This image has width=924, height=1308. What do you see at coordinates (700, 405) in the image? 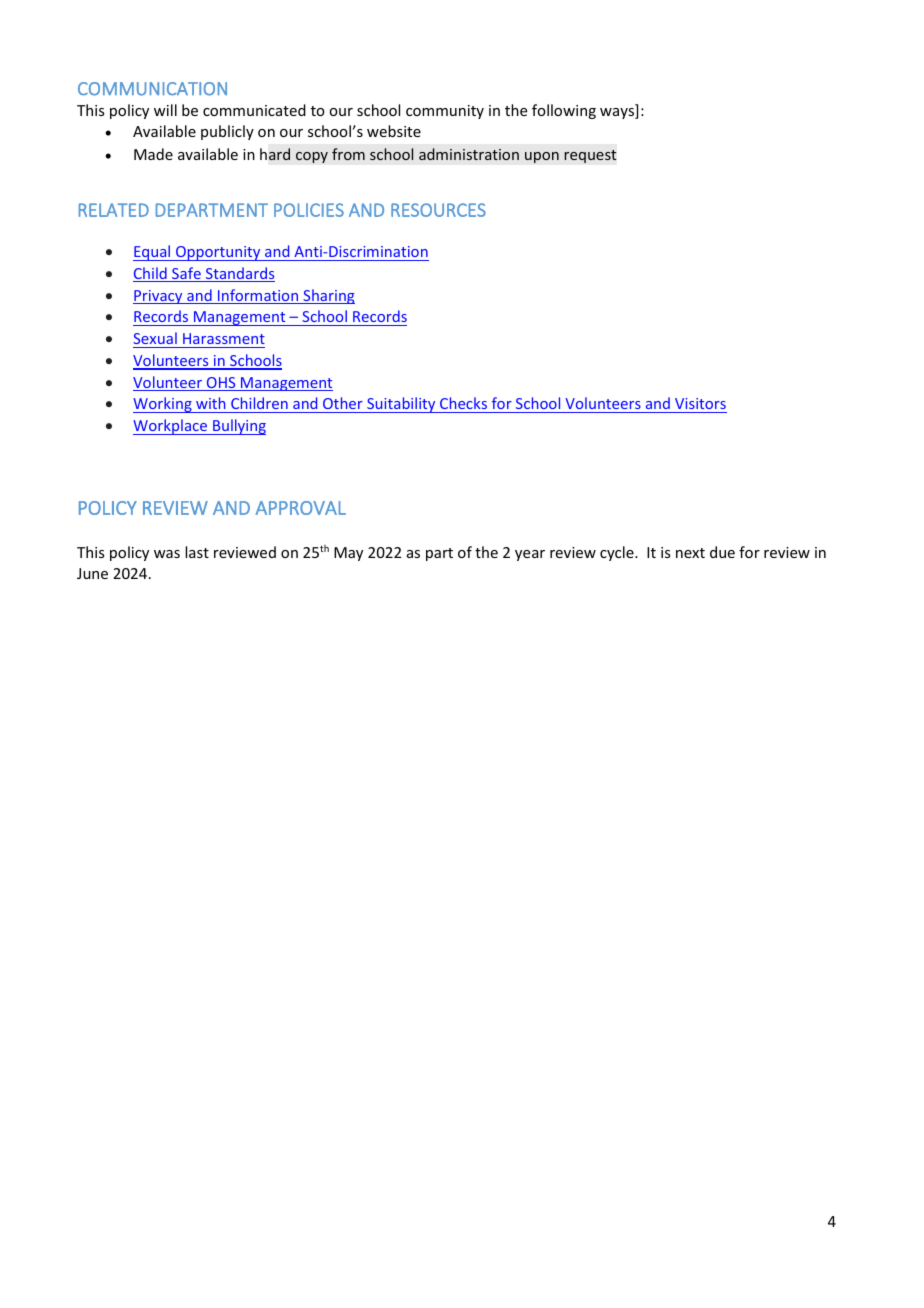
I see `Visitors` at bounding box center [700, 405].
